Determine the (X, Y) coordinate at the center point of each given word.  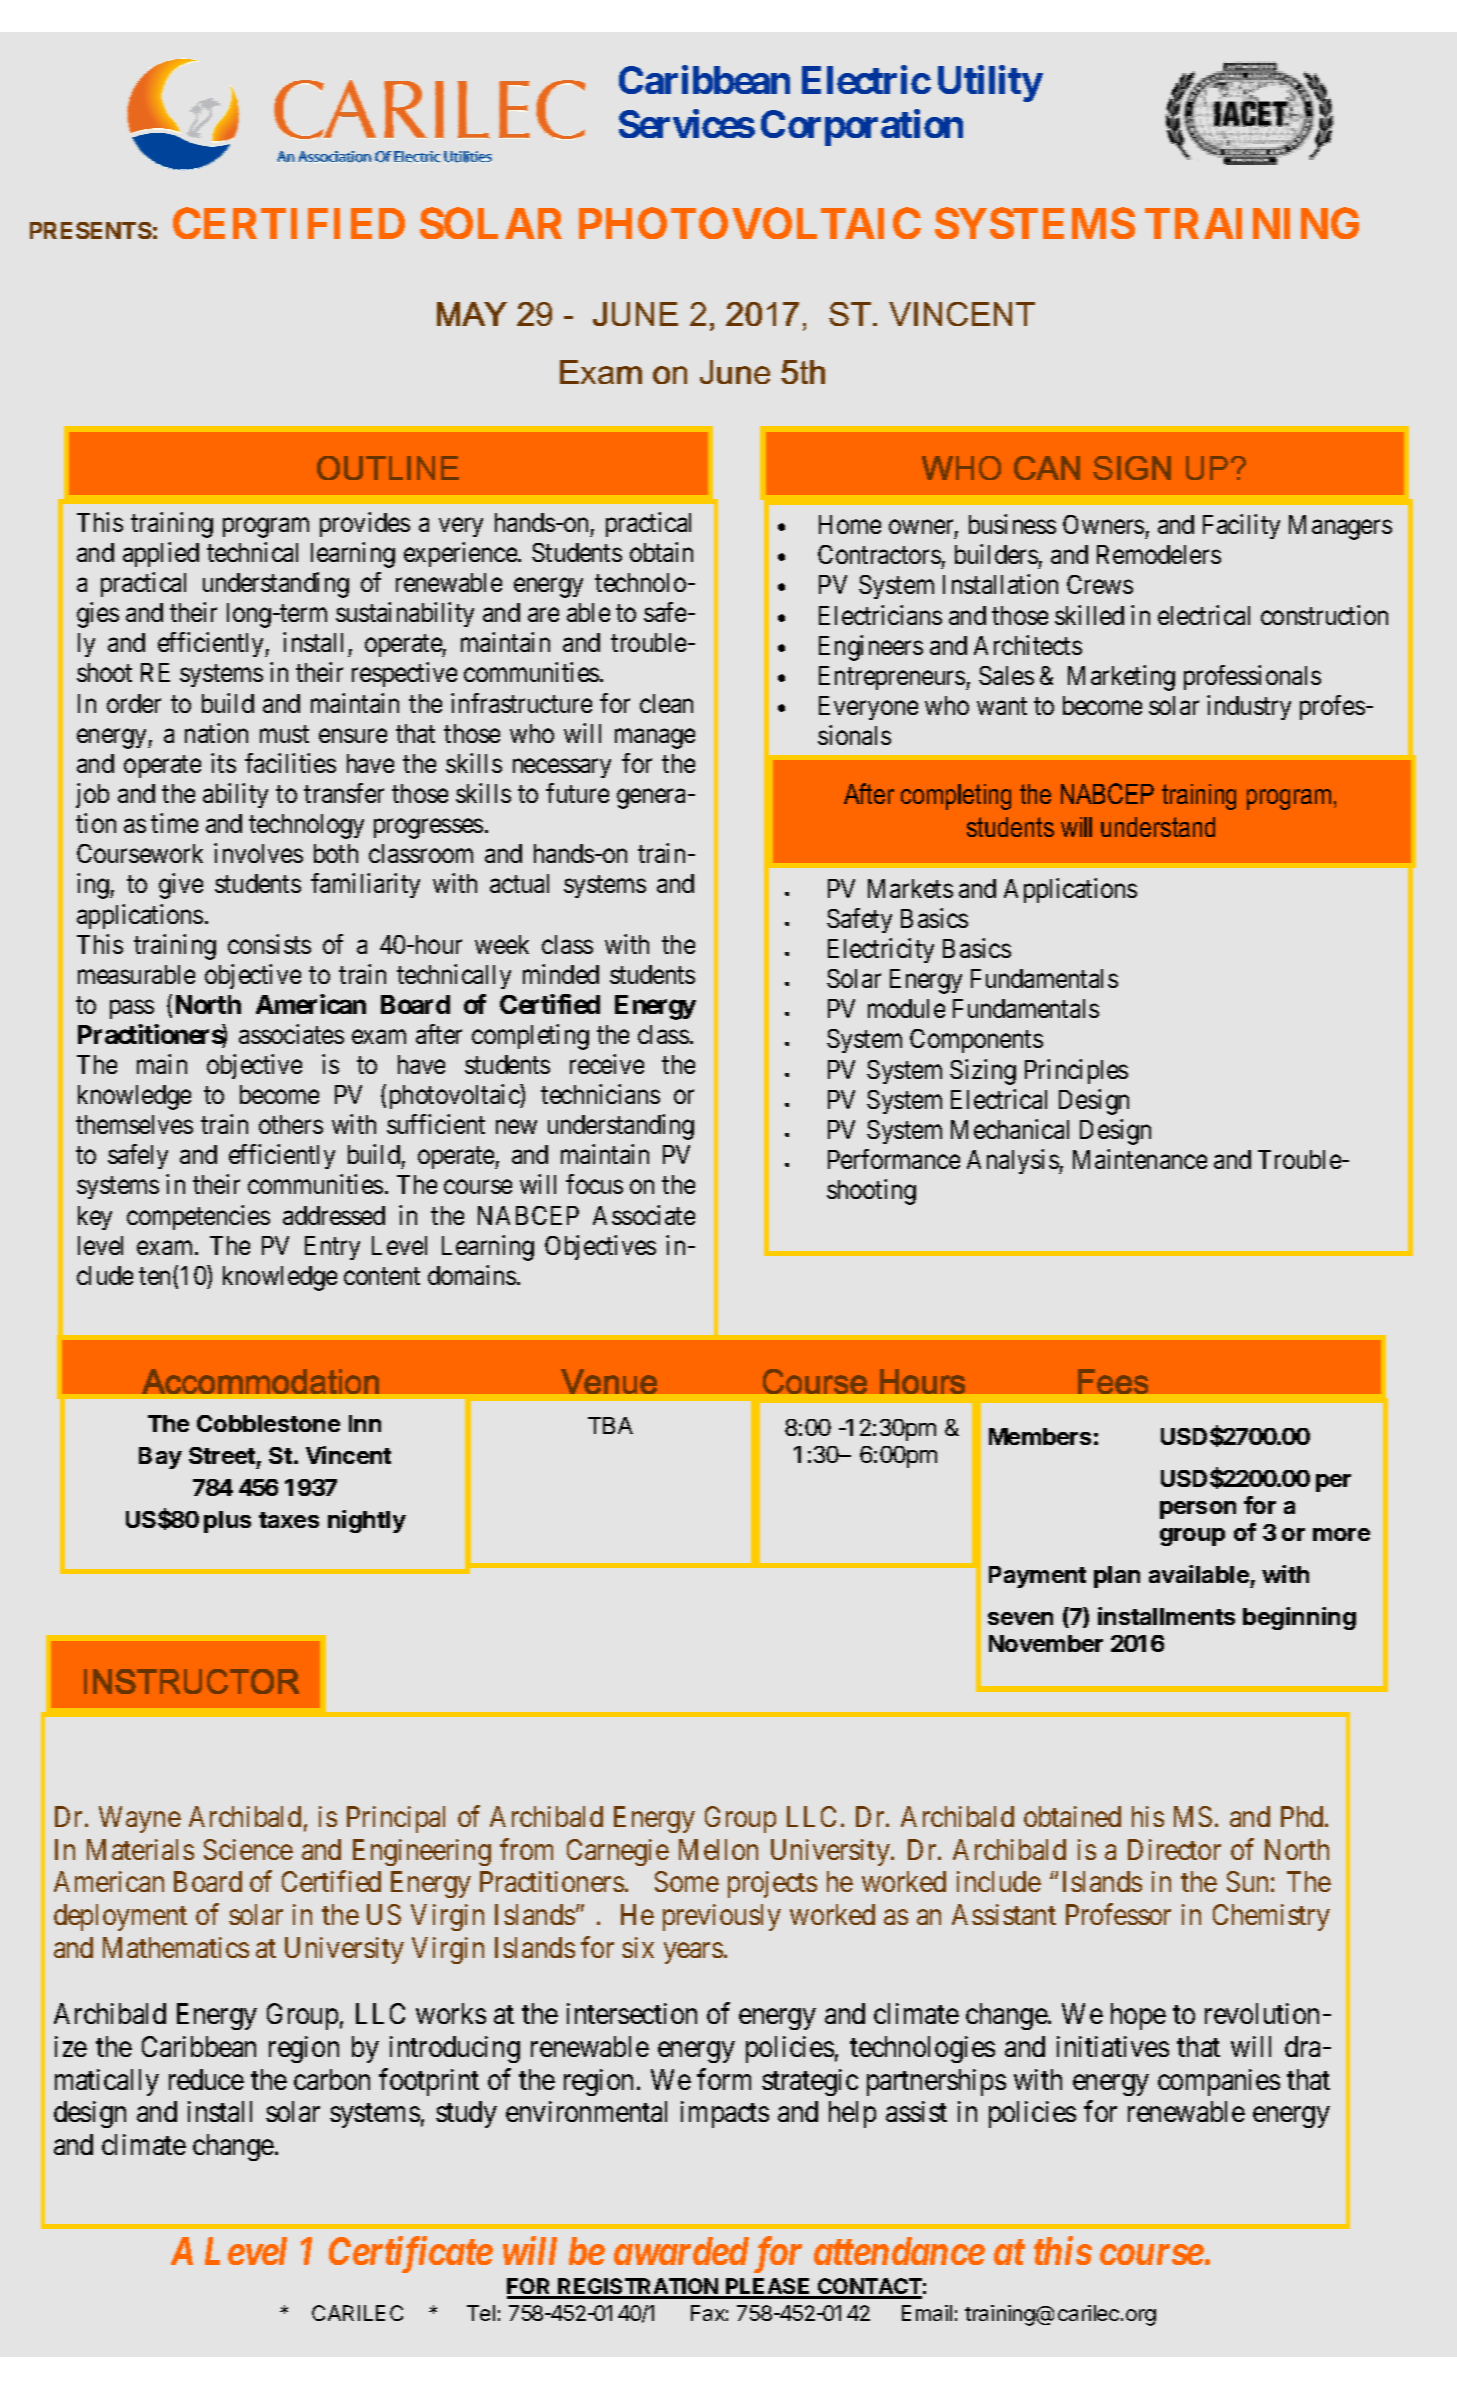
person (1198, 1510)
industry (1249, 707)
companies (1219, 2082)
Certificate (411, 2254)
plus (227, 1522)
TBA (610, 1425)
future (577, 793)
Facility (1241, 526)
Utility (990, 84)
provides (365, 524)
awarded (681, 2251)
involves (258, 853)
